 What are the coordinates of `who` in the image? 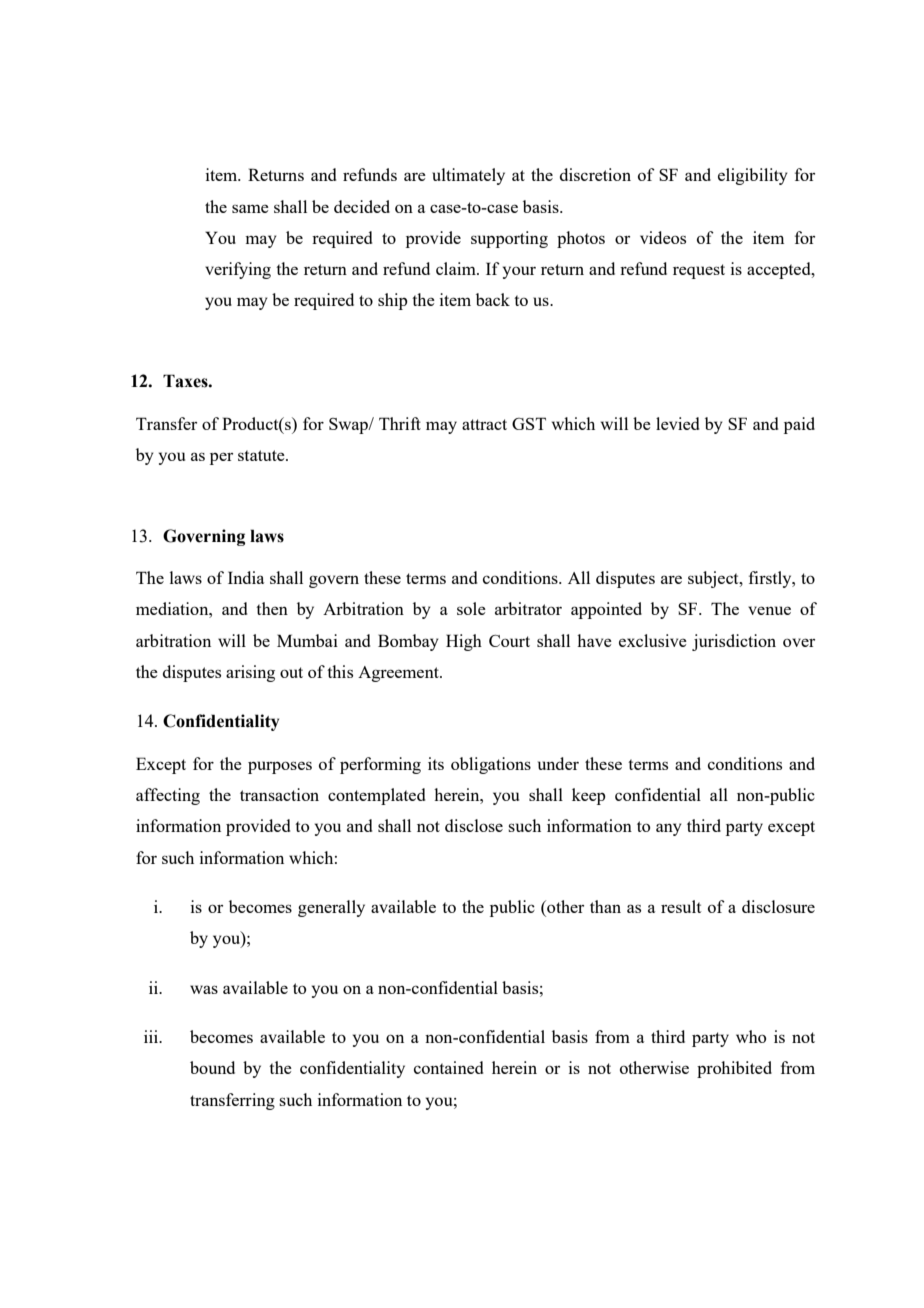 It's located at (751, 1036).
